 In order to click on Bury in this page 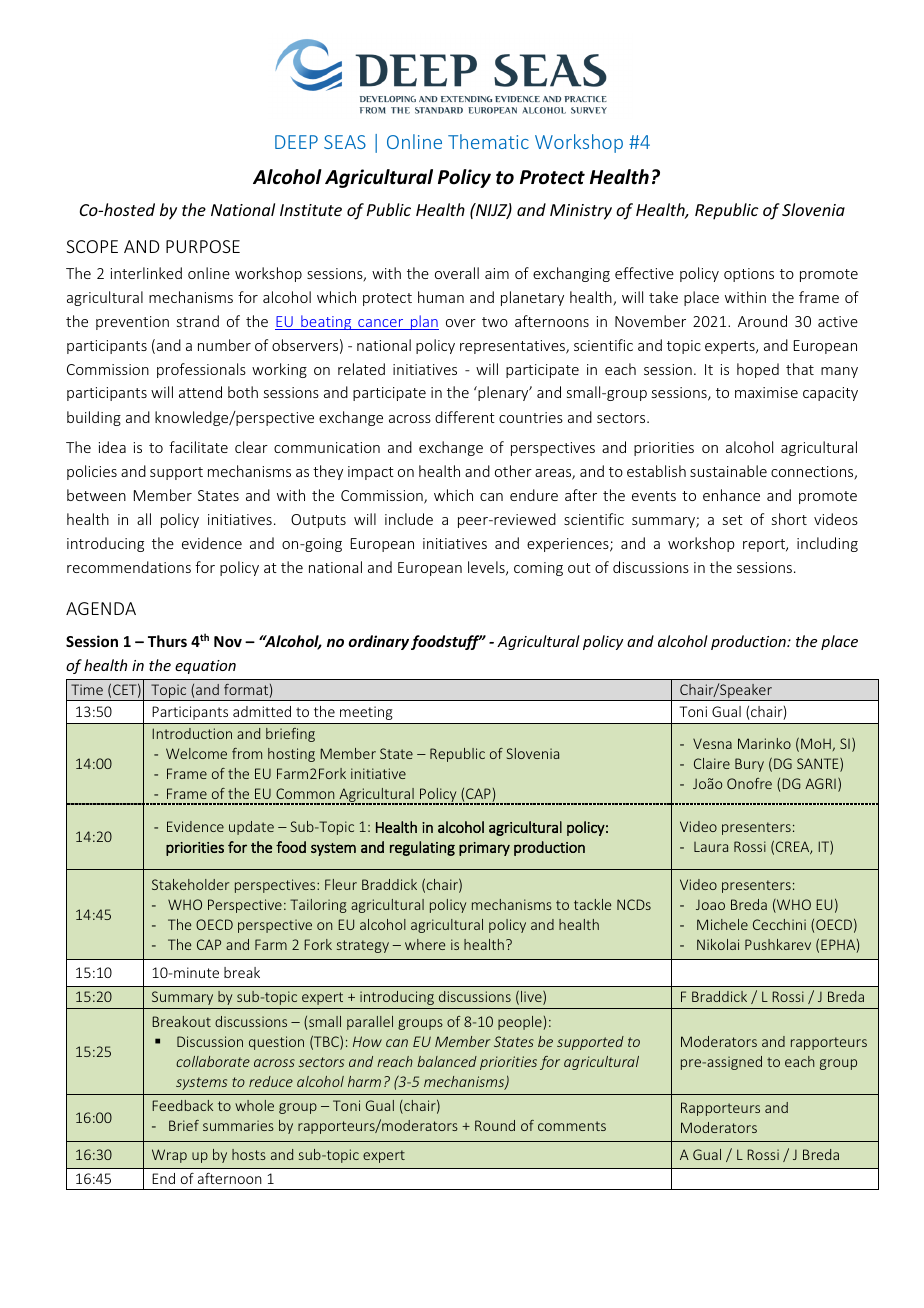, I will do `click(749, 765)`.
